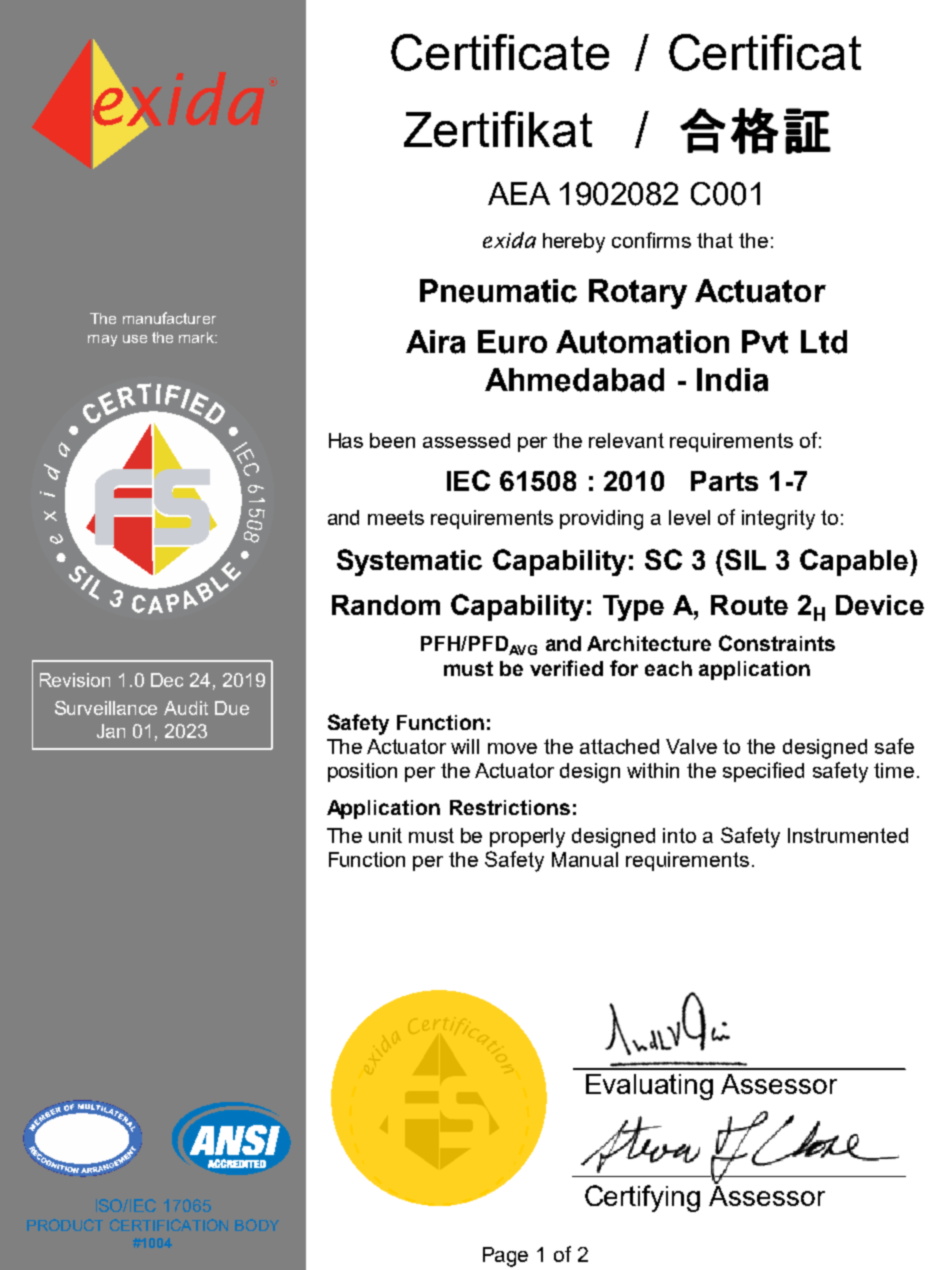 The height and width of the document is (1270, 952). I want to click on will, so click(465, 746).
